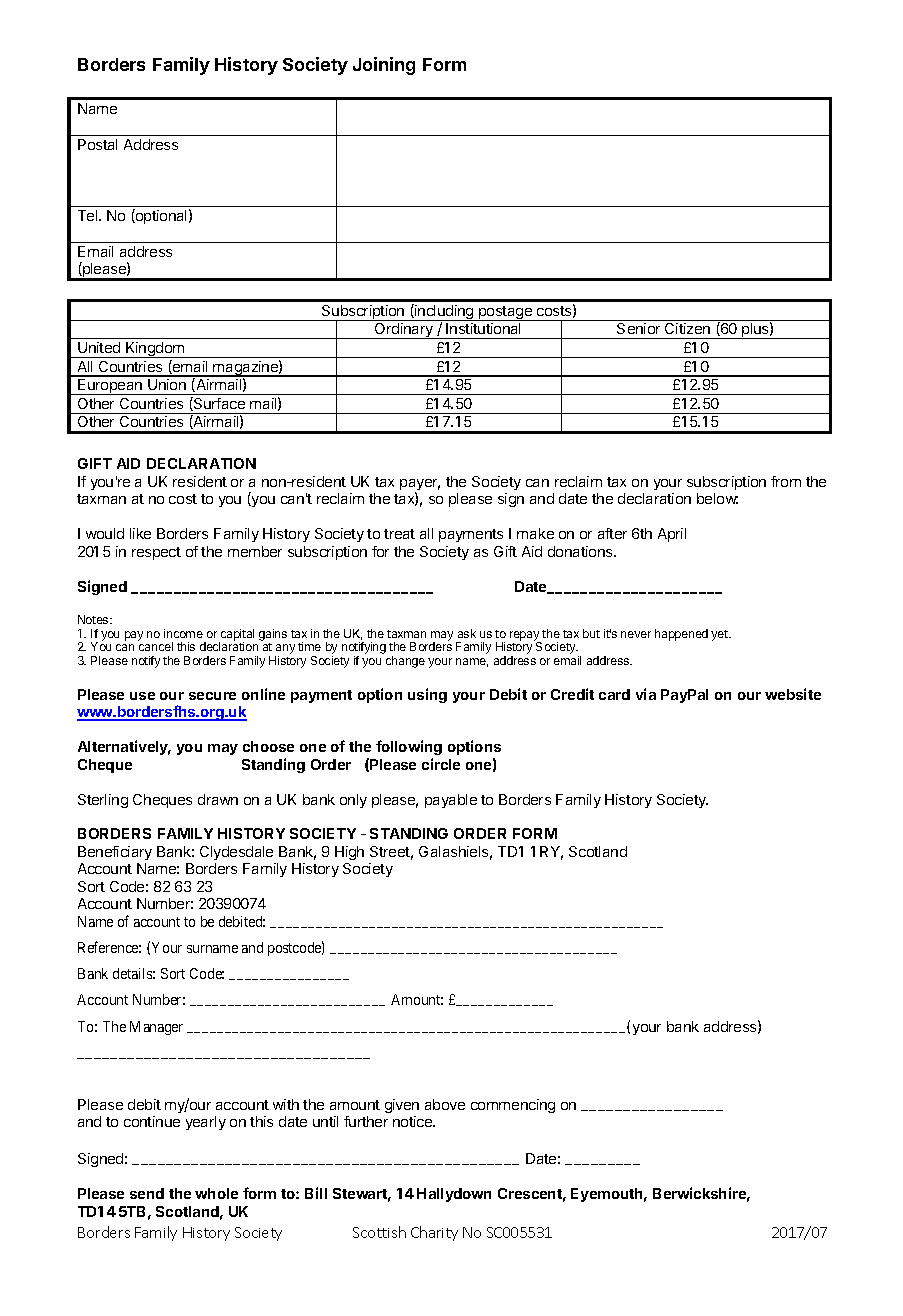  Describe the element at coordinates (451, 801) in the image. I see `payable` at that location.
